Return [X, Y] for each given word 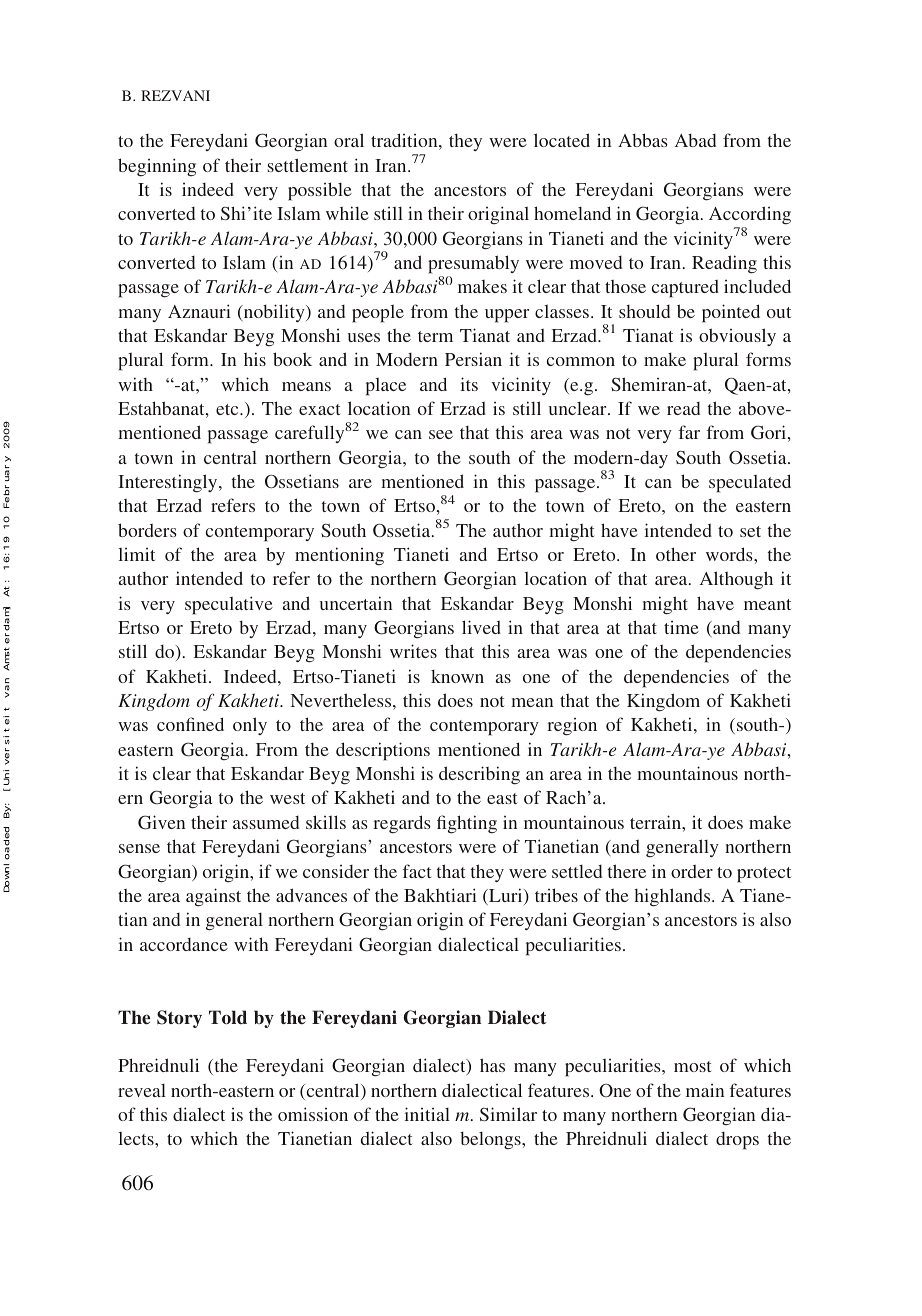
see [441, 434]
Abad [695, 140]
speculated [750, 483]
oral [349, 140]
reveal [142, 1090]
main [705, 1090]
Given [161, 822]
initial [427, 1114]
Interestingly [169, 483]
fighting [467, 824]
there [627, 871]
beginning [157, 167]
